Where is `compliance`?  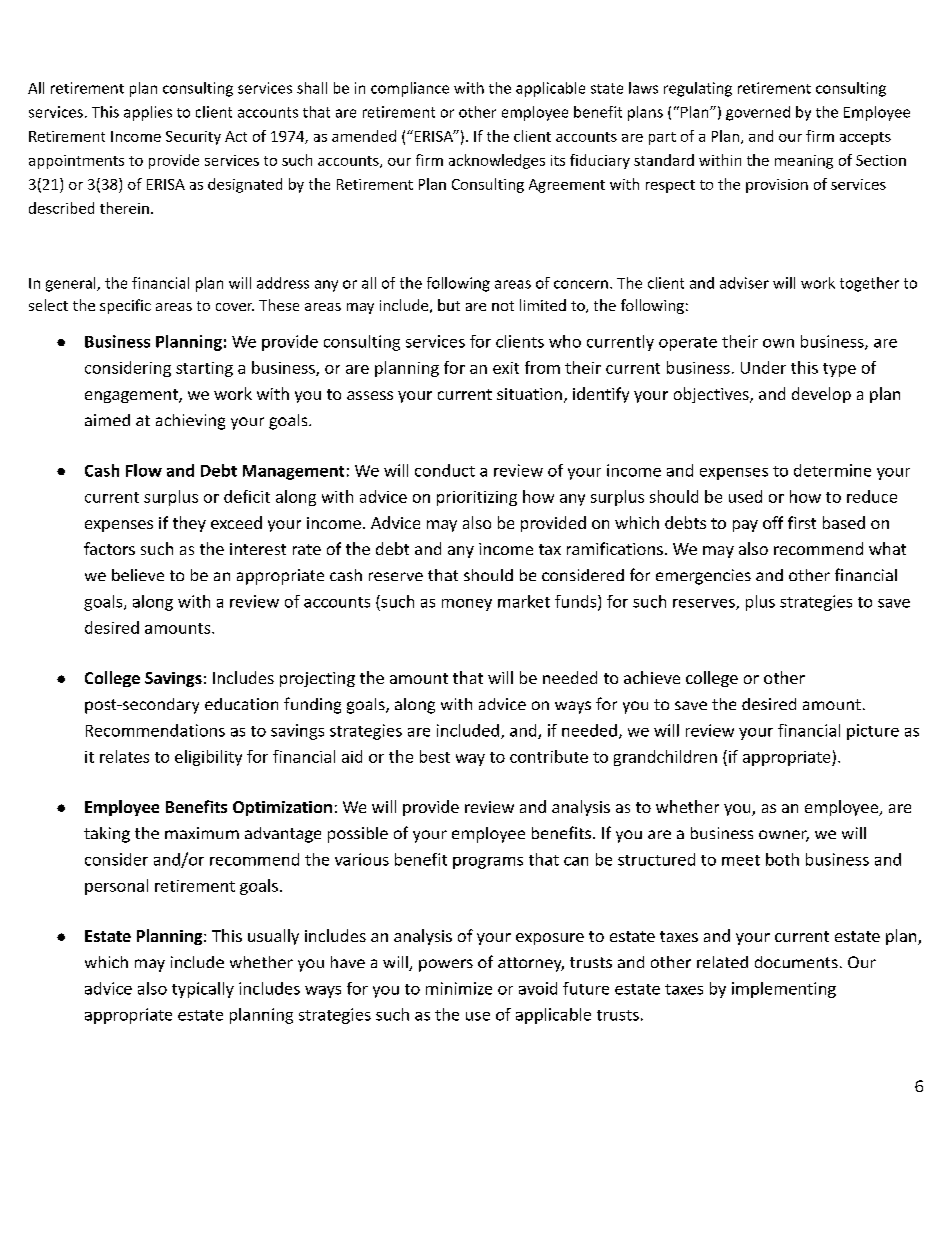 compliance is located at coordinates (410, 89).
